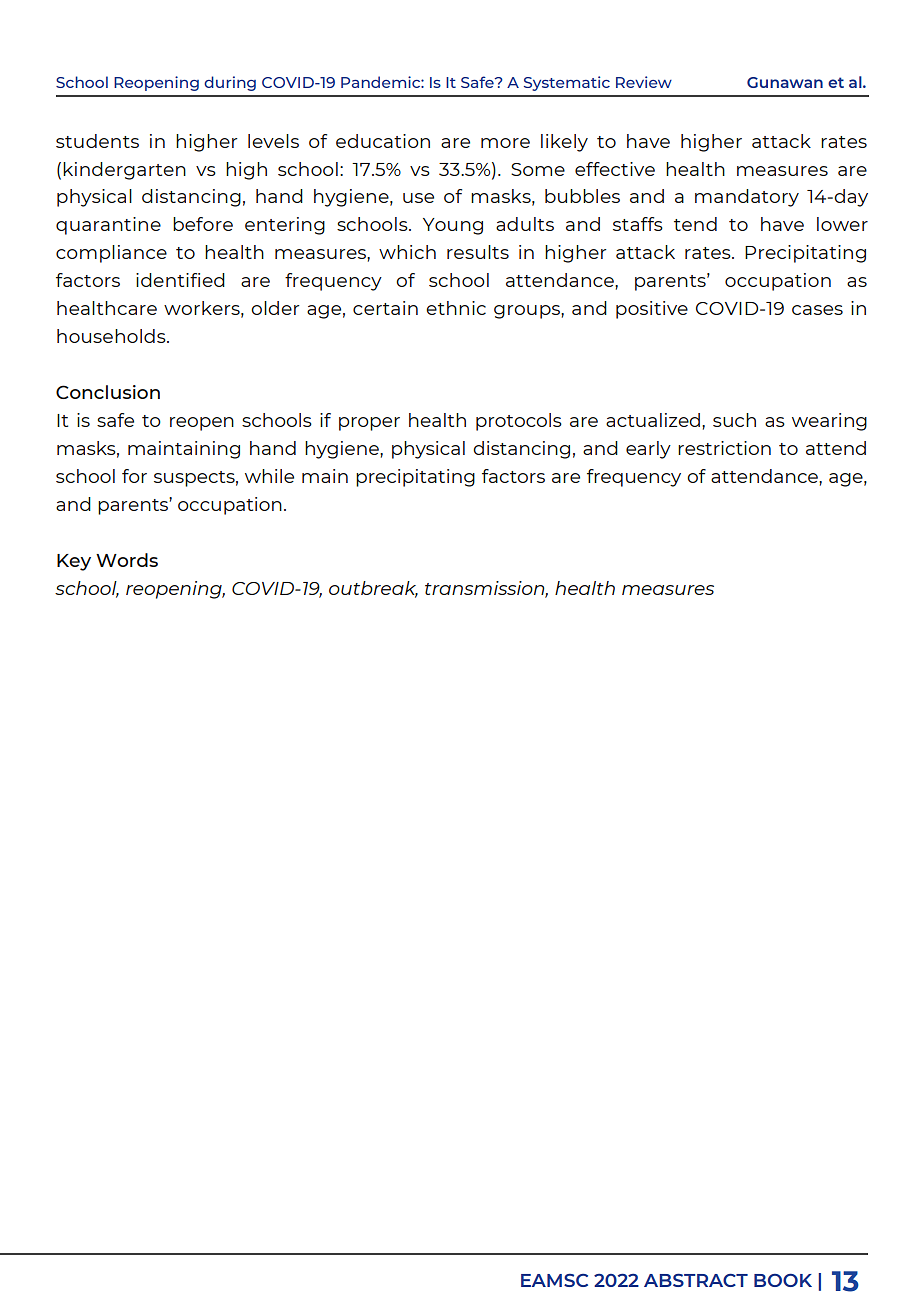  What do you see at coordinates (648, 450) in the page?
I see `early` at bounding box center [648, 450].
